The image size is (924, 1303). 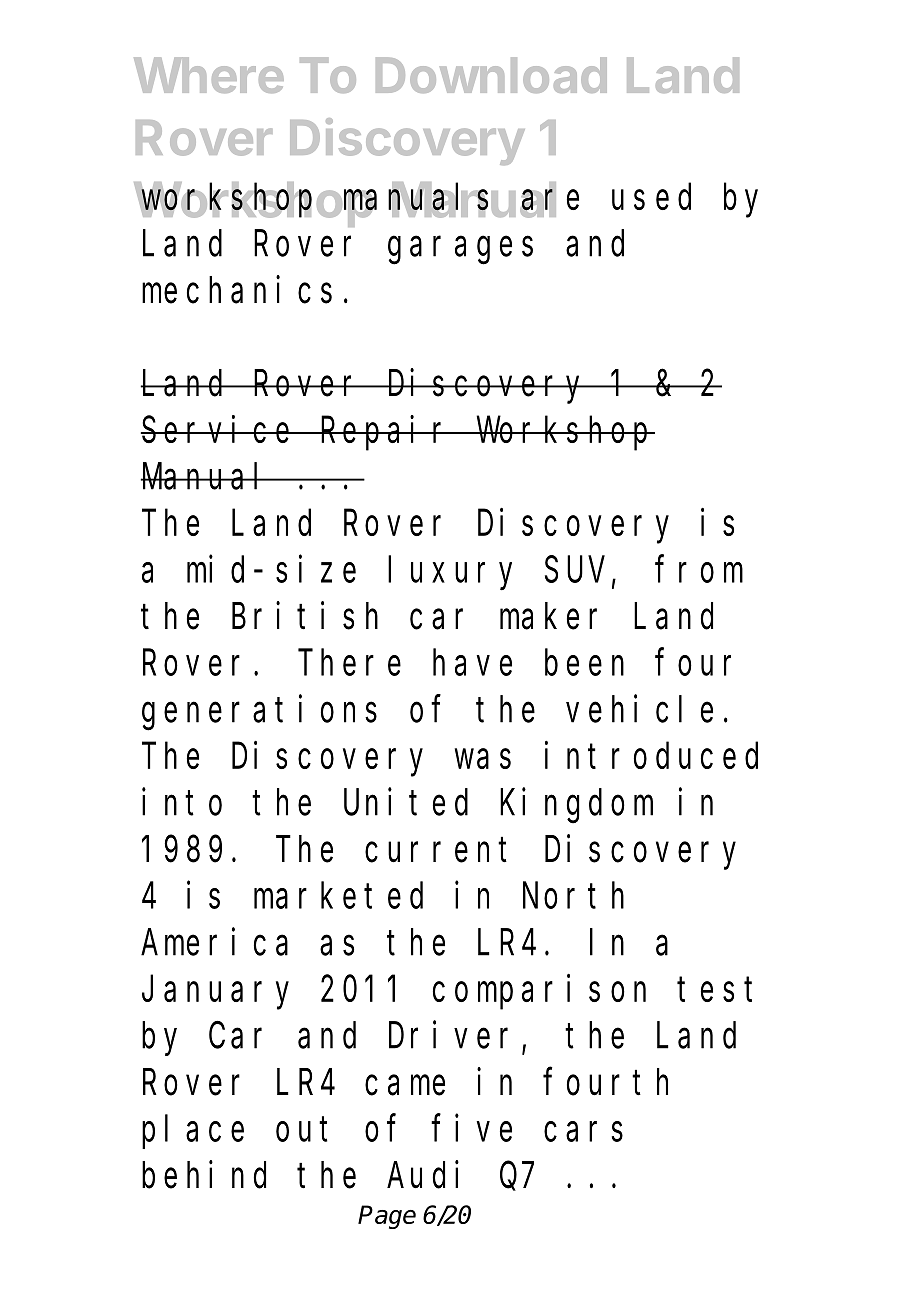 I want to click on from, so click(x=699, y=570).
